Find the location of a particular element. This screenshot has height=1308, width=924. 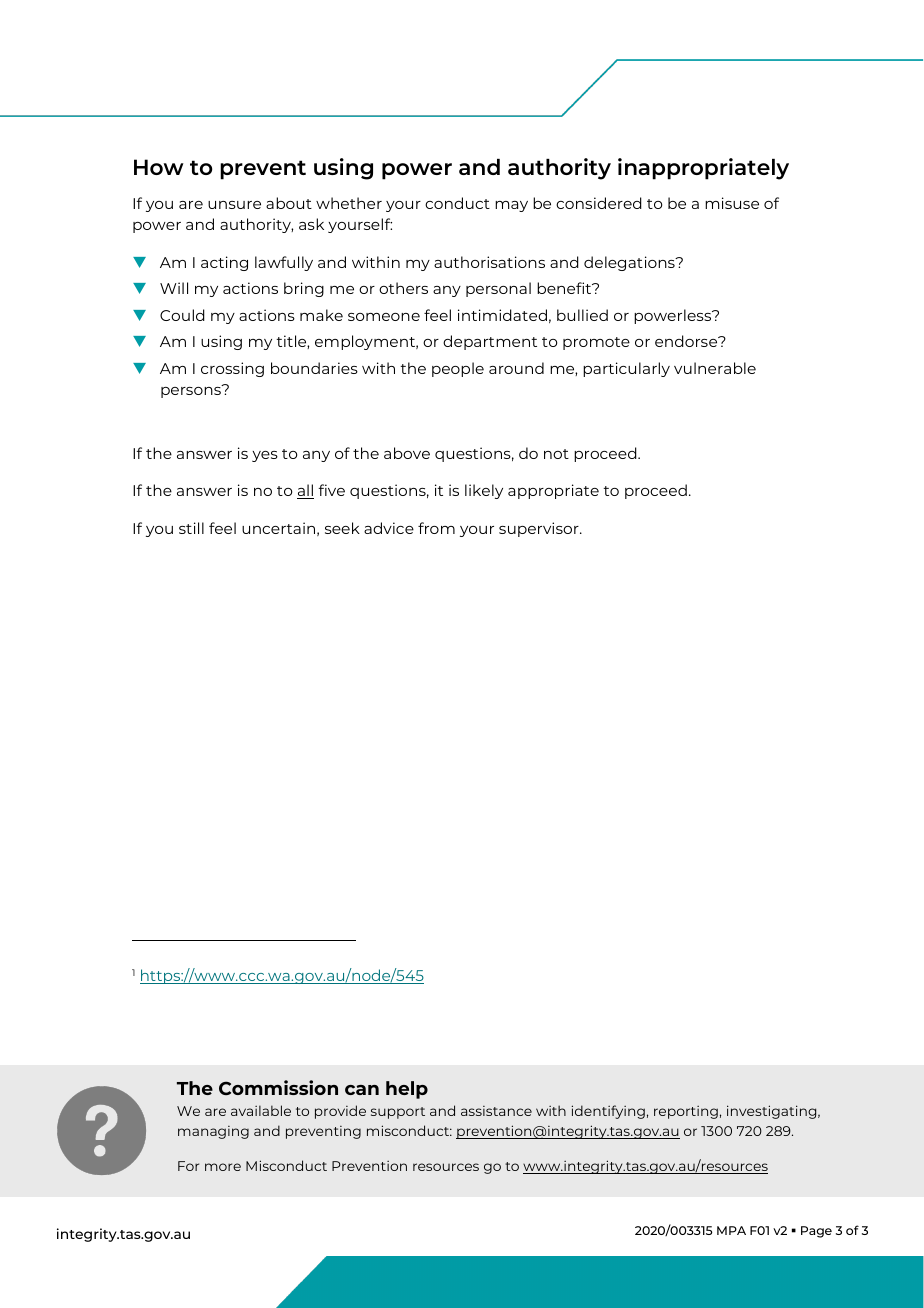

more is located at coordinates (223, 1167).
